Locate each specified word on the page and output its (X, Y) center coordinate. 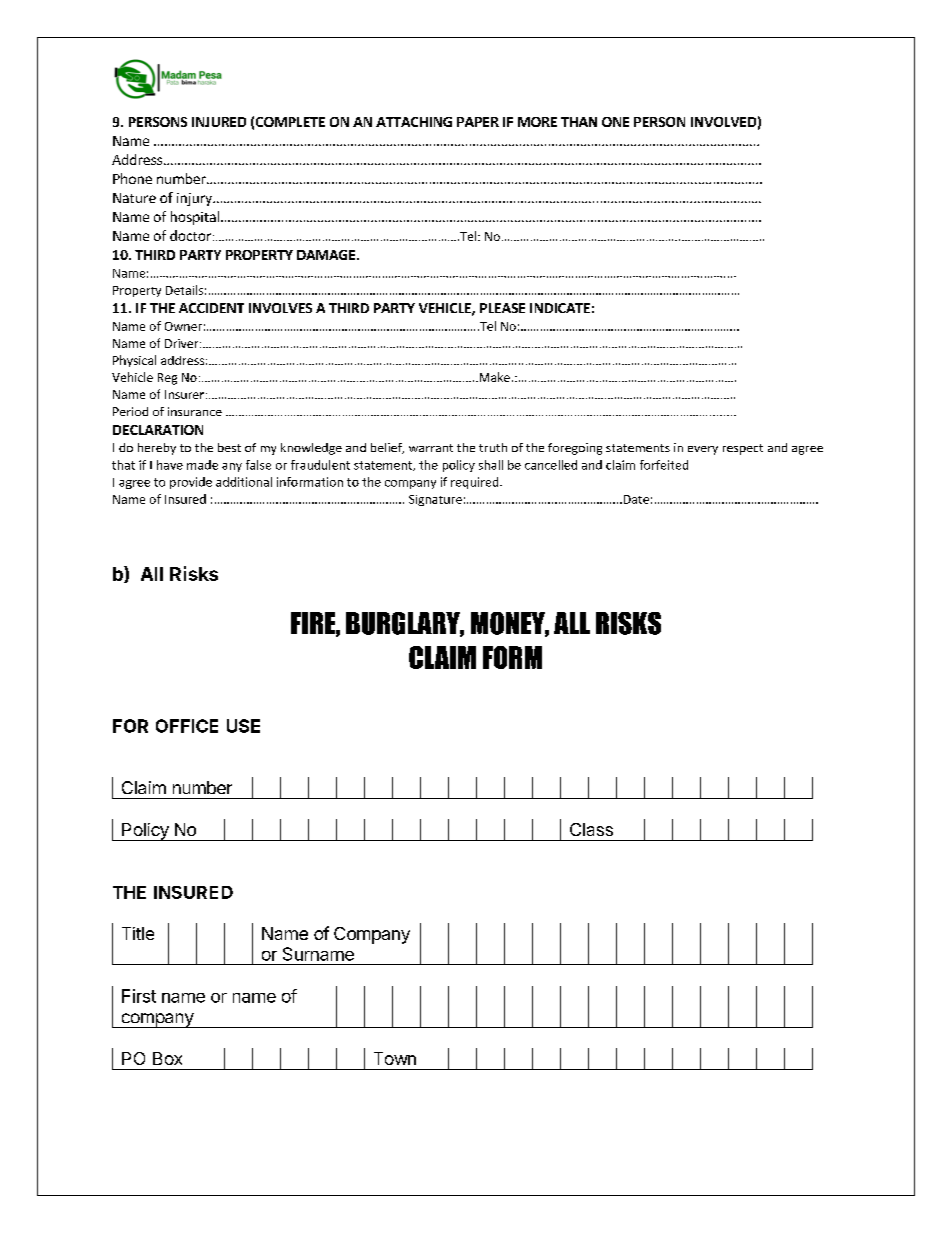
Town (395, 1058)
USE (243, 726)
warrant (431, 448)
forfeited (664, 465)
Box (167, 1058)
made (202, 465)
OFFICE (187, 726)
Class (591, 829)
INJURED (219, 122)
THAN (579, 122)
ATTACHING (414, 122)
